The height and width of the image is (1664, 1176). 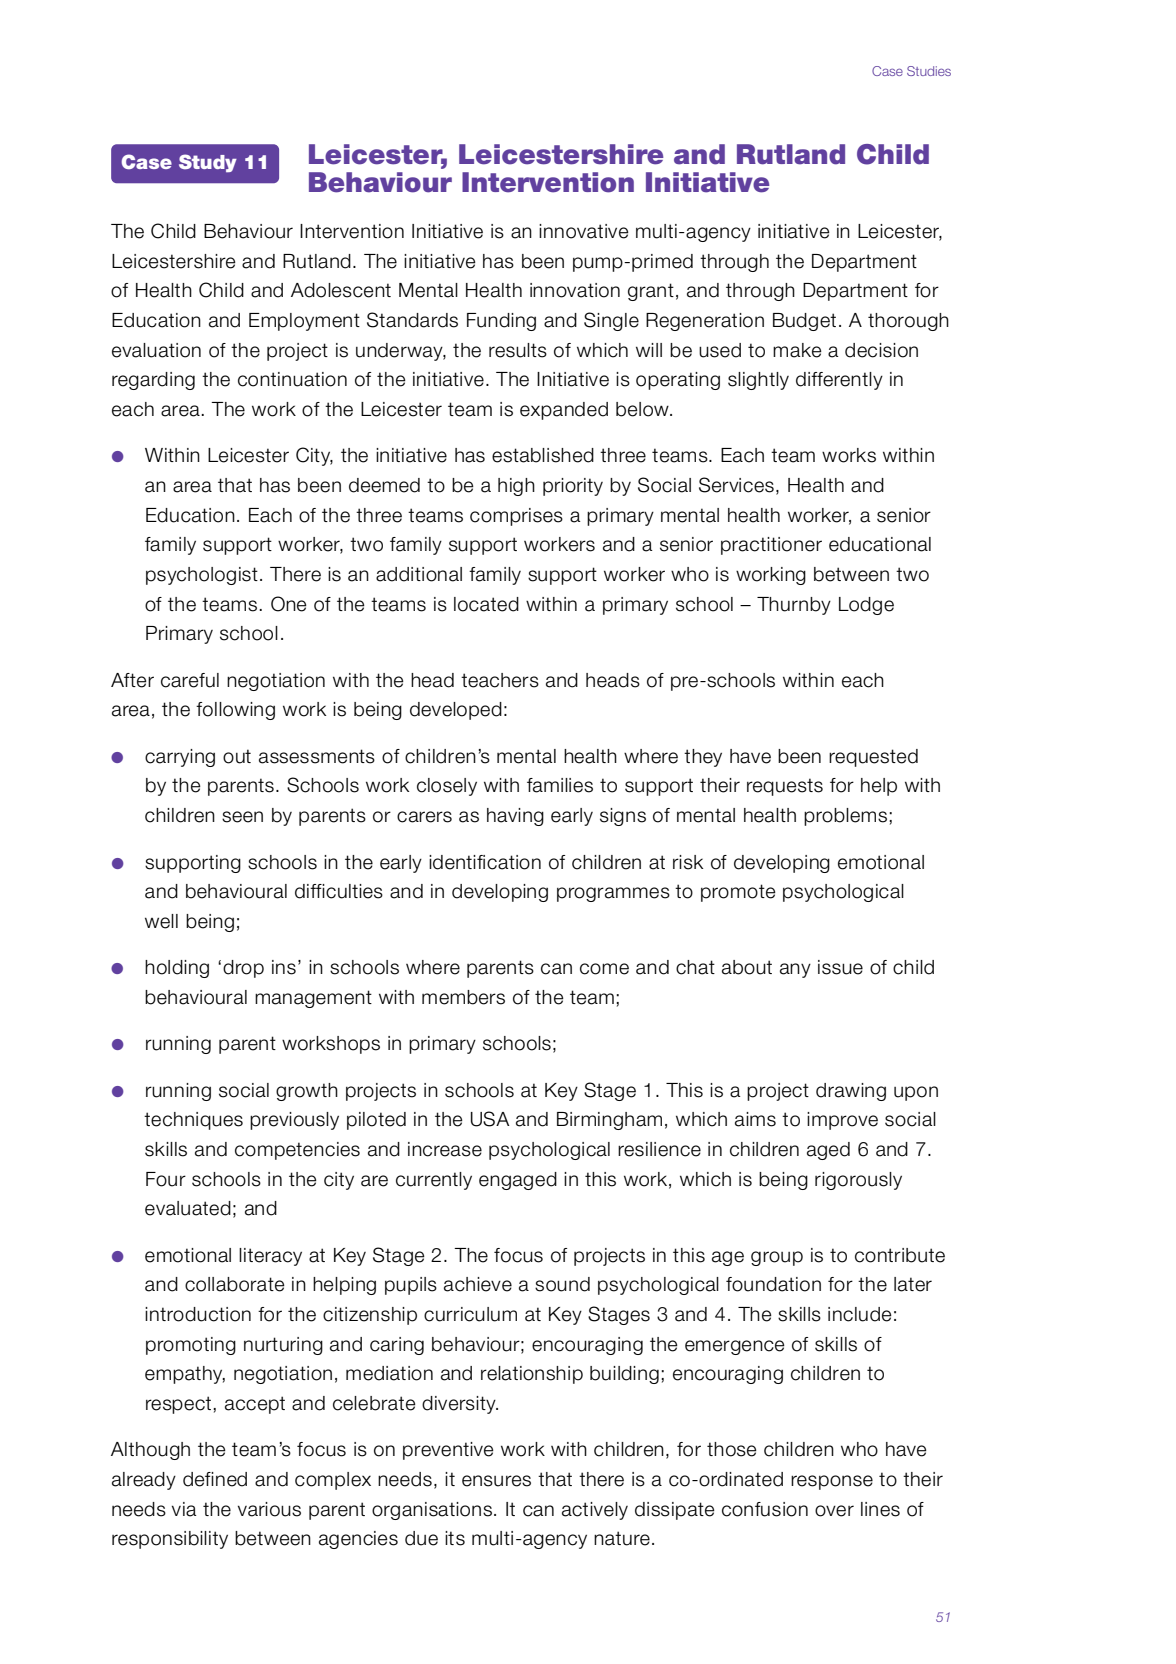 What do you see at coordinates (832, 1482) in the image?
I see `response` at bounding box center [832, 1482].
